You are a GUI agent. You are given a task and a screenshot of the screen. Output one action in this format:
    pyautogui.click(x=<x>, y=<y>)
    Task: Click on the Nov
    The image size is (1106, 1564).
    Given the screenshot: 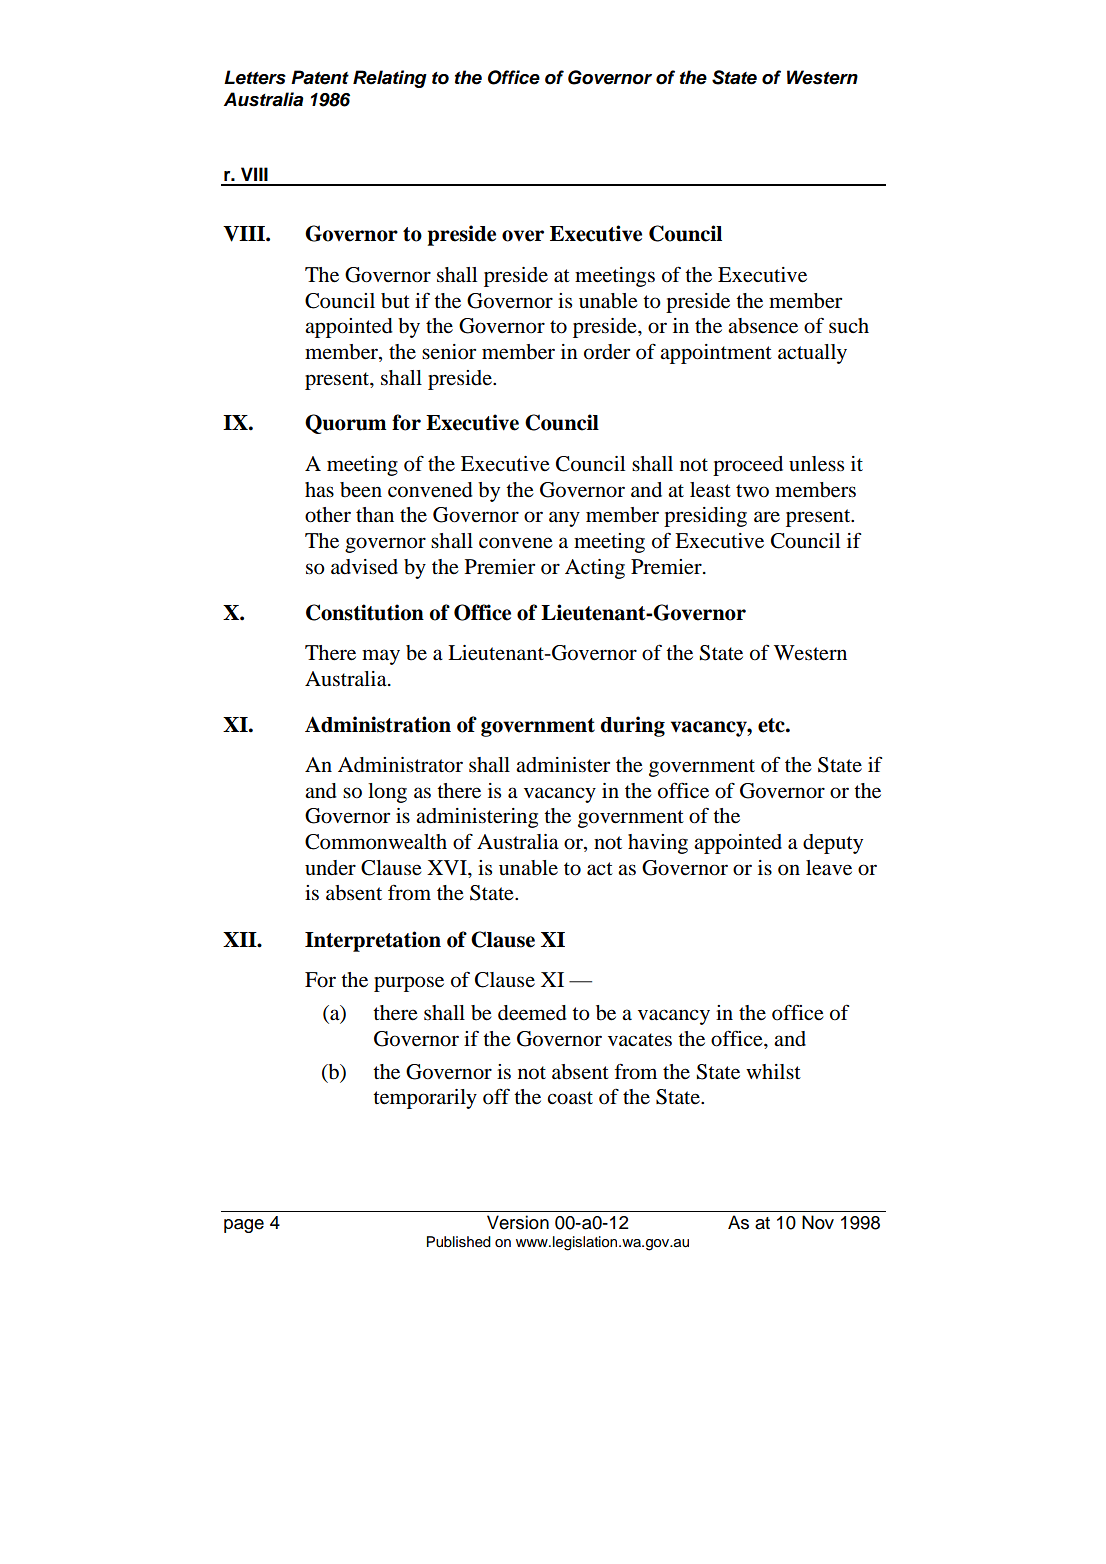 What is the action you would take?
    pyautogui.click(x=818, y=1222)
